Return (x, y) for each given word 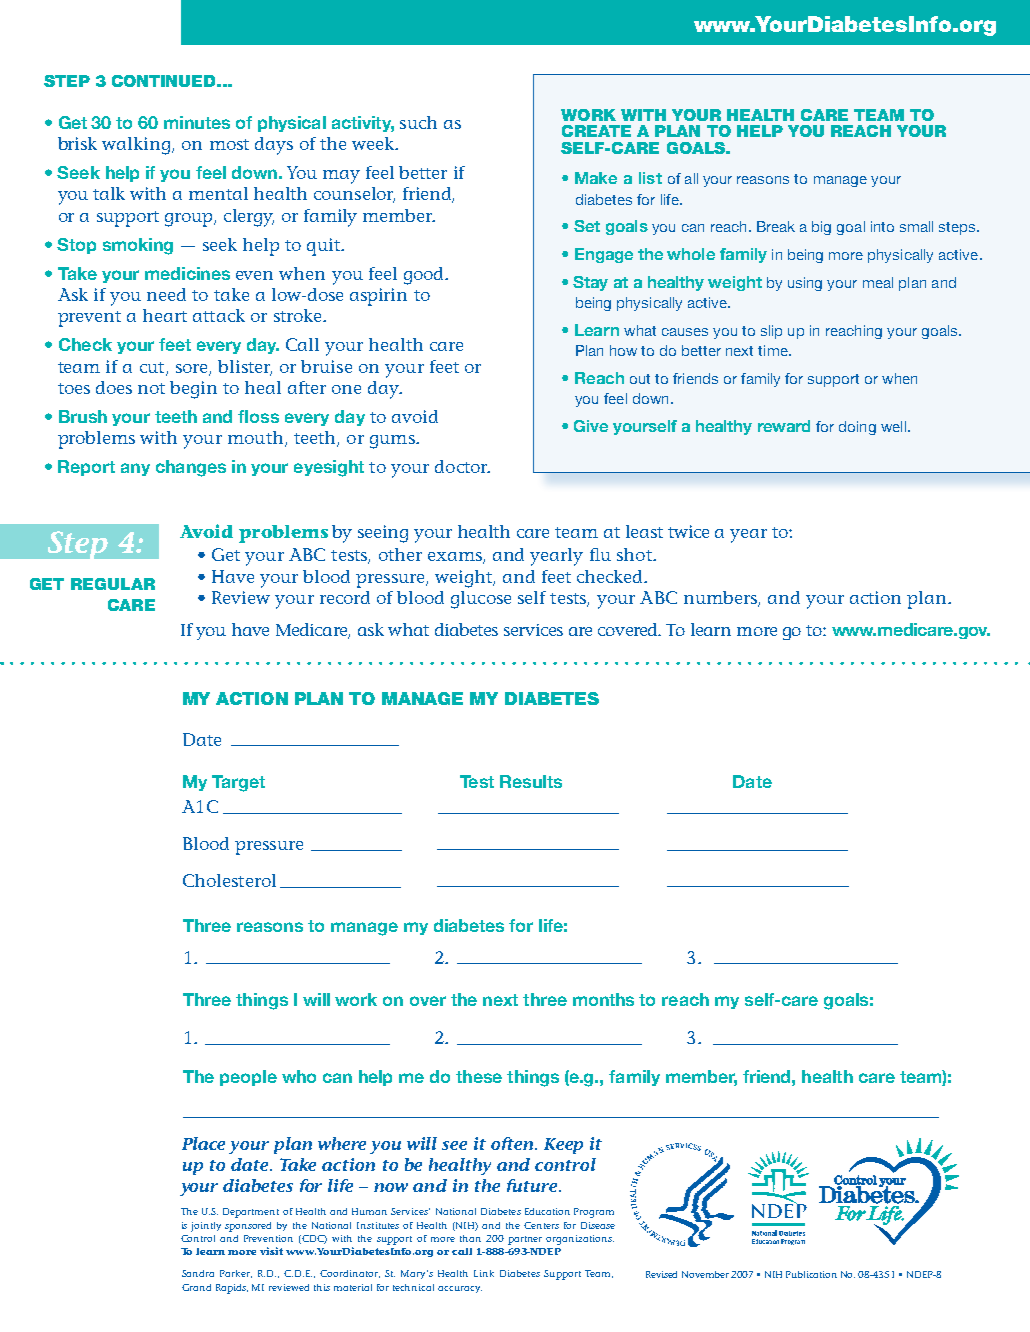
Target (238, 783)
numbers (721, 599)
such (418, 122)
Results (531, 781)
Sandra (198, 1273)
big (821, 228)
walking (137, 146)
